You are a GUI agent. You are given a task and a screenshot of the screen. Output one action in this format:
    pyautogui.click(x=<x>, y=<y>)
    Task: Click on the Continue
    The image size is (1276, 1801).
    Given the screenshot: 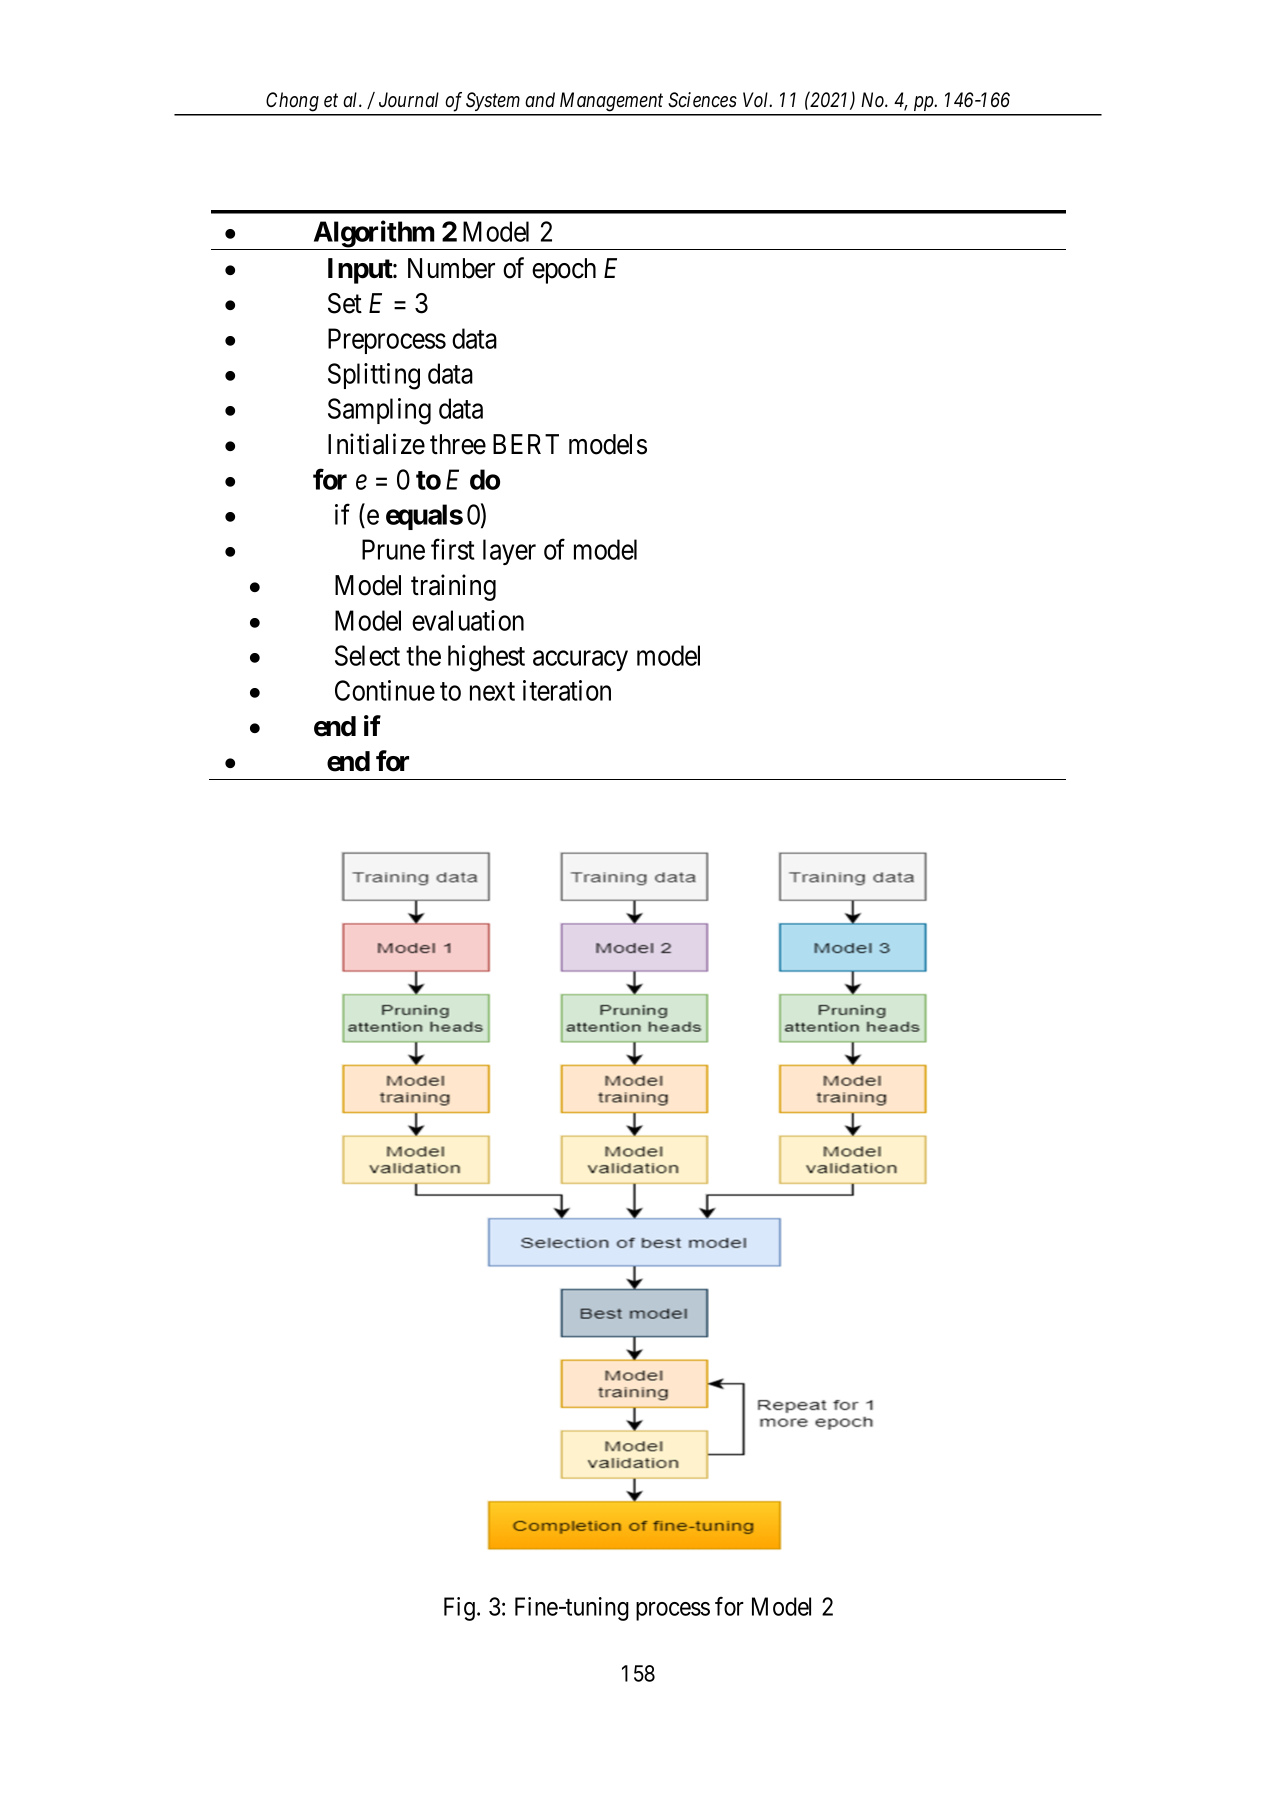 What is the action you would take?
    pyautogui.click(x=385, y=690)
